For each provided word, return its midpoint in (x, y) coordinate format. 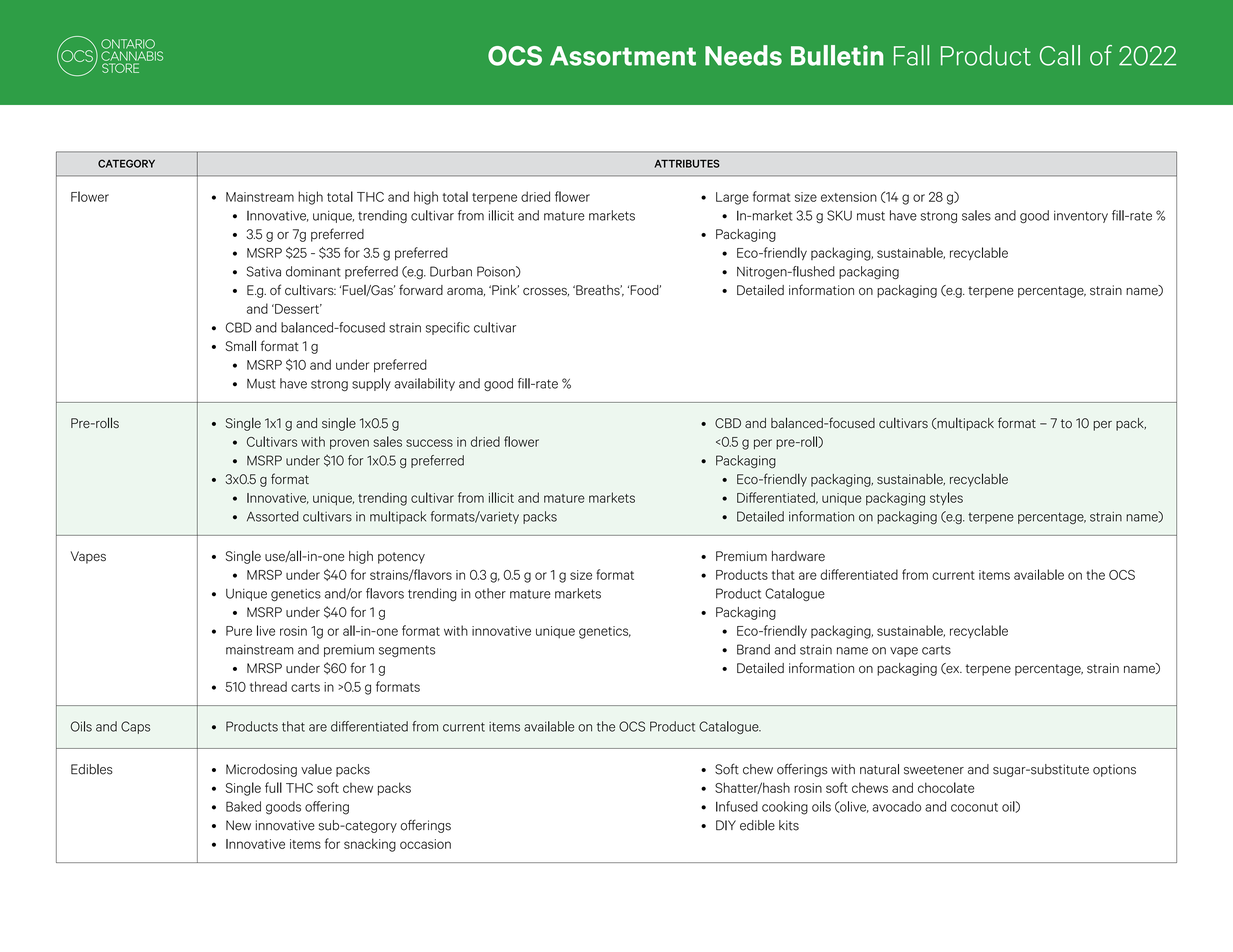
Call (1060, 55)
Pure (239, 631)
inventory (1081, 217)
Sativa (264, 271)
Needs (743, 55)
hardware (798, 556)
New (238, 825)
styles (946, 499)
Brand (753, 649)
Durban (451, 271)
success (429, 443)
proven (349, 444)
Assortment (623, 56)
